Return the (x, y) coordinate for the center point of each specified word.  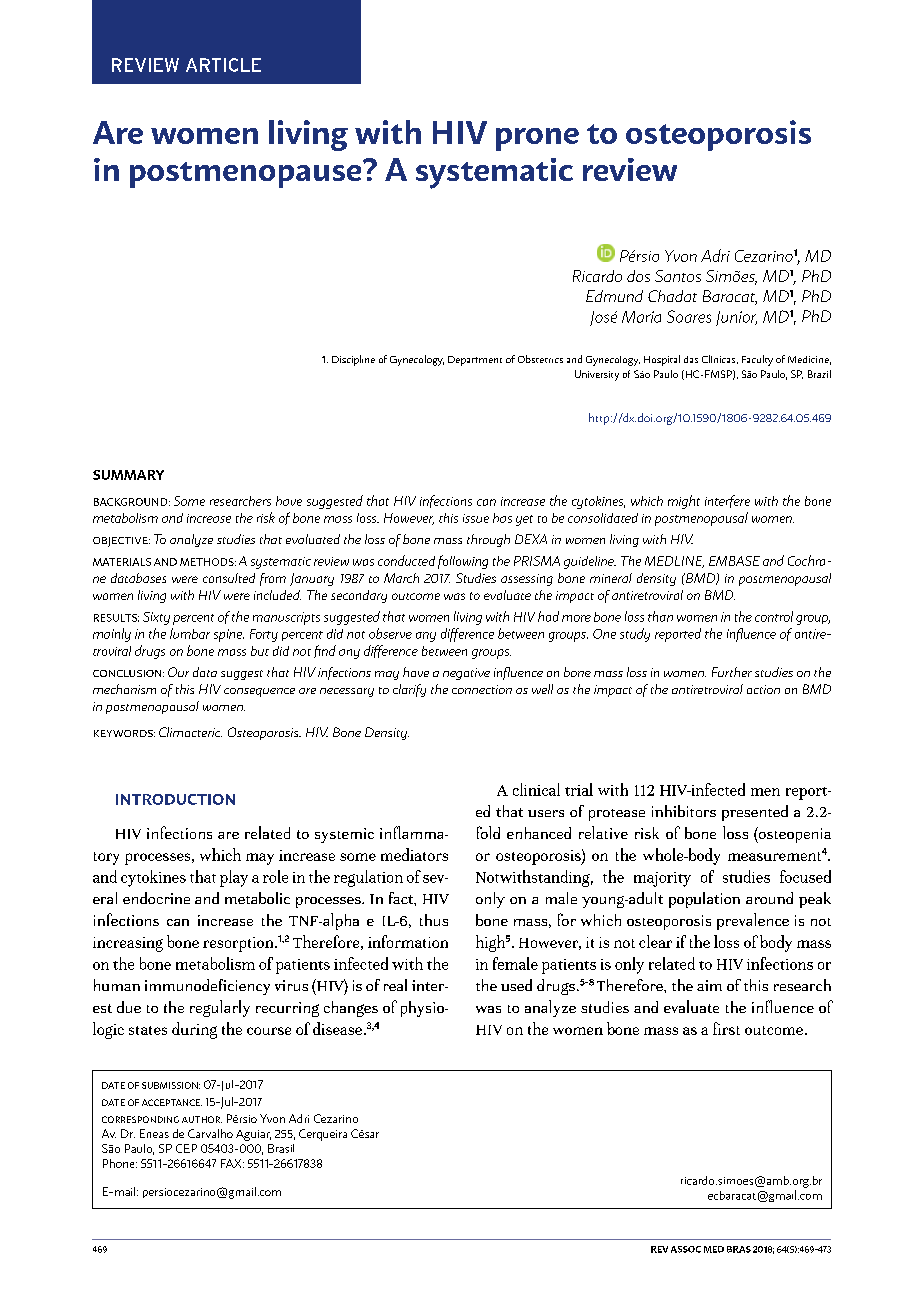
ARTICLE (223, 65)
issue (476, 518)
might (684, 502)
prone (537, 139)
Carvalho (210, 1133)
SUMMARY (128, 475)
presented (755, 813)
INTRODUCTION (175, 799)
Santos (678, 276)
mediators (414, 854)
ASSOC (686, 1249)
